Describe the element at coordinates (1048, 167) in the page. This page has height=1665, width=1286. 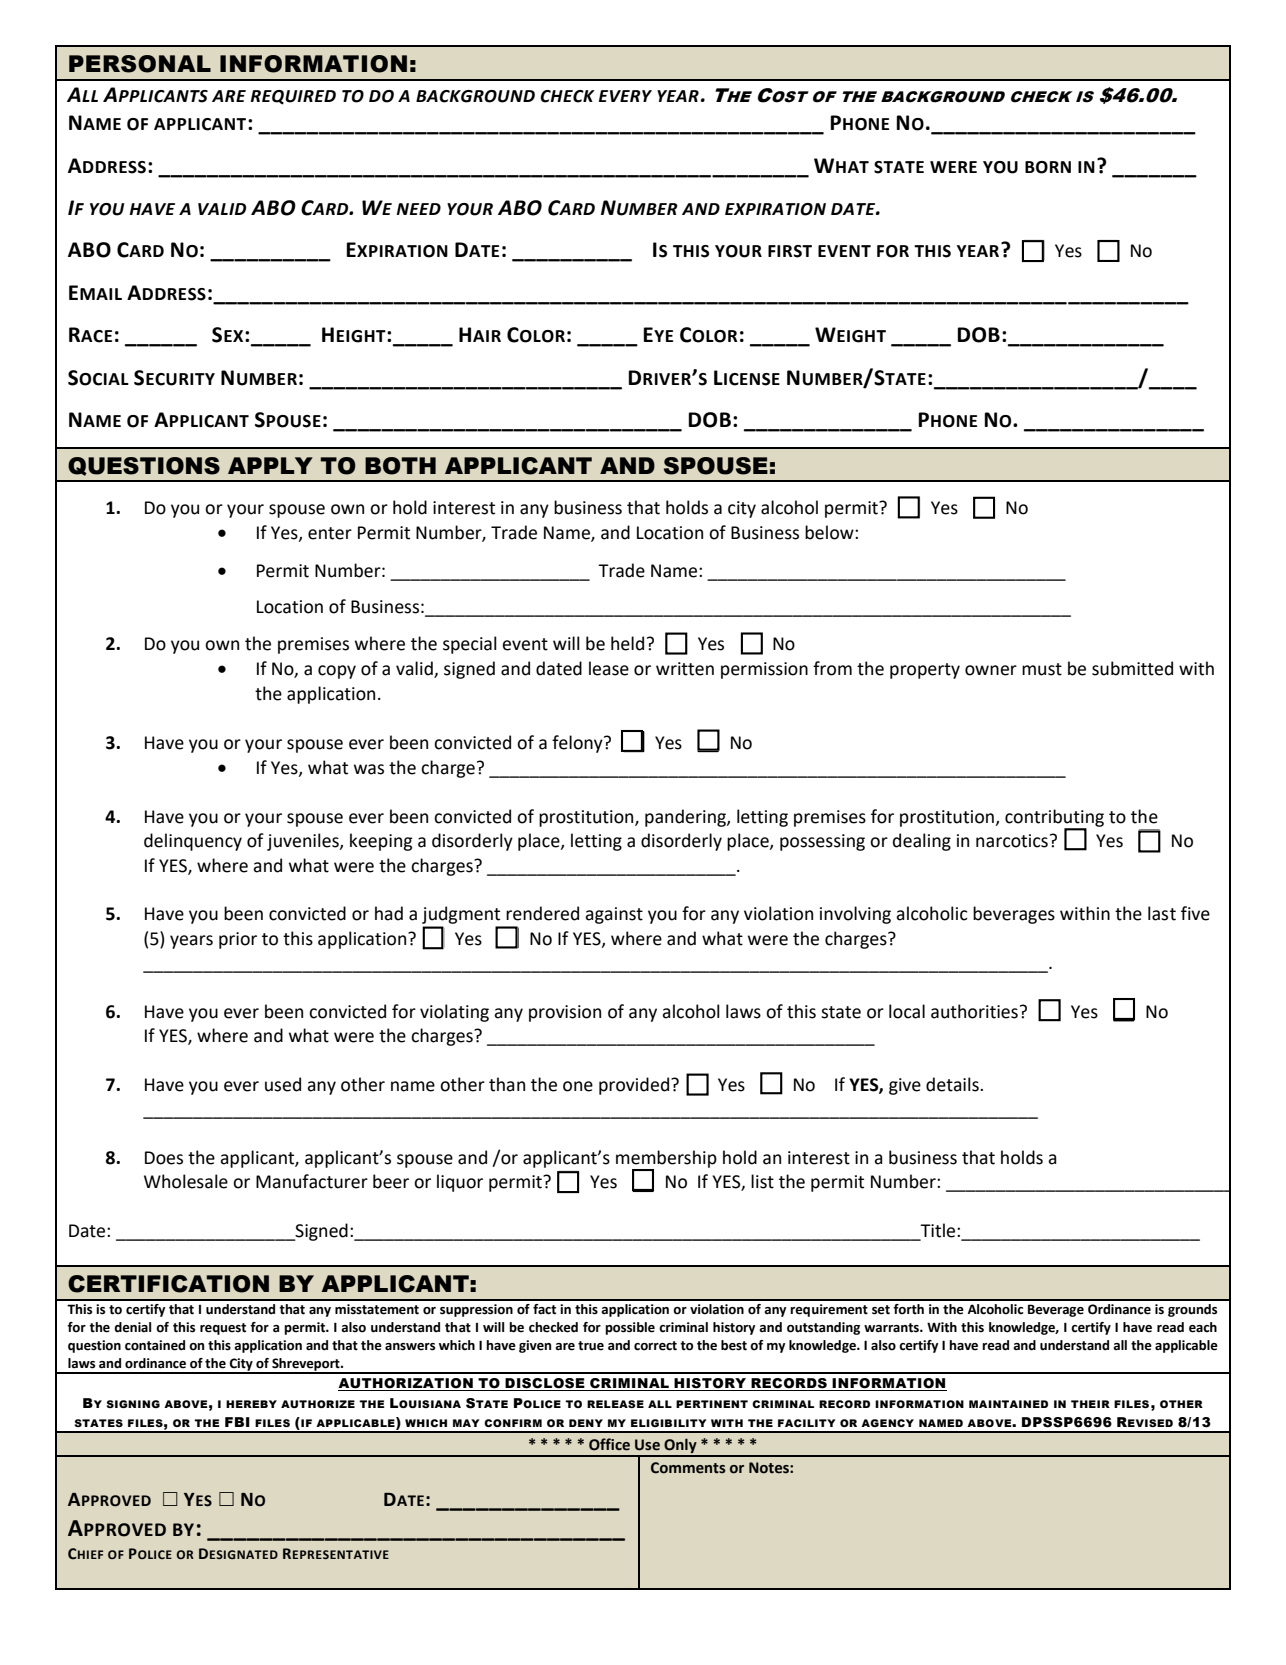
I see `BORN` at that location.
